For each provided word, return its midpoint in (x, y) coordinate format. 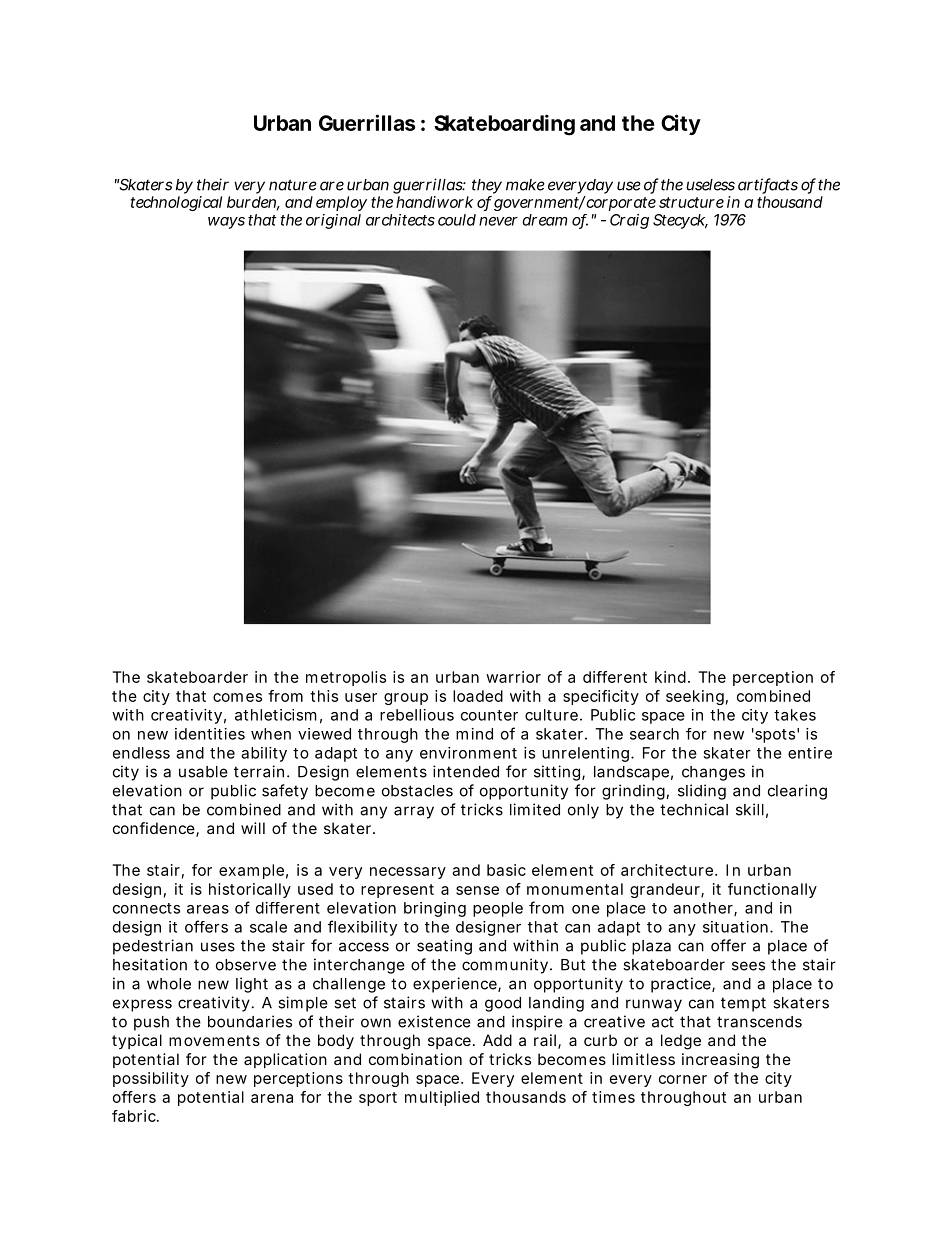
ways (226, 223)
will (253, 828)
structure (691, 202)
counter (489, 715)
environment (468, 753)
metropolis (346, 678)
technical (694, 809)
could (457, 220)
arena (272, 1098)
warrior (513, 677)
